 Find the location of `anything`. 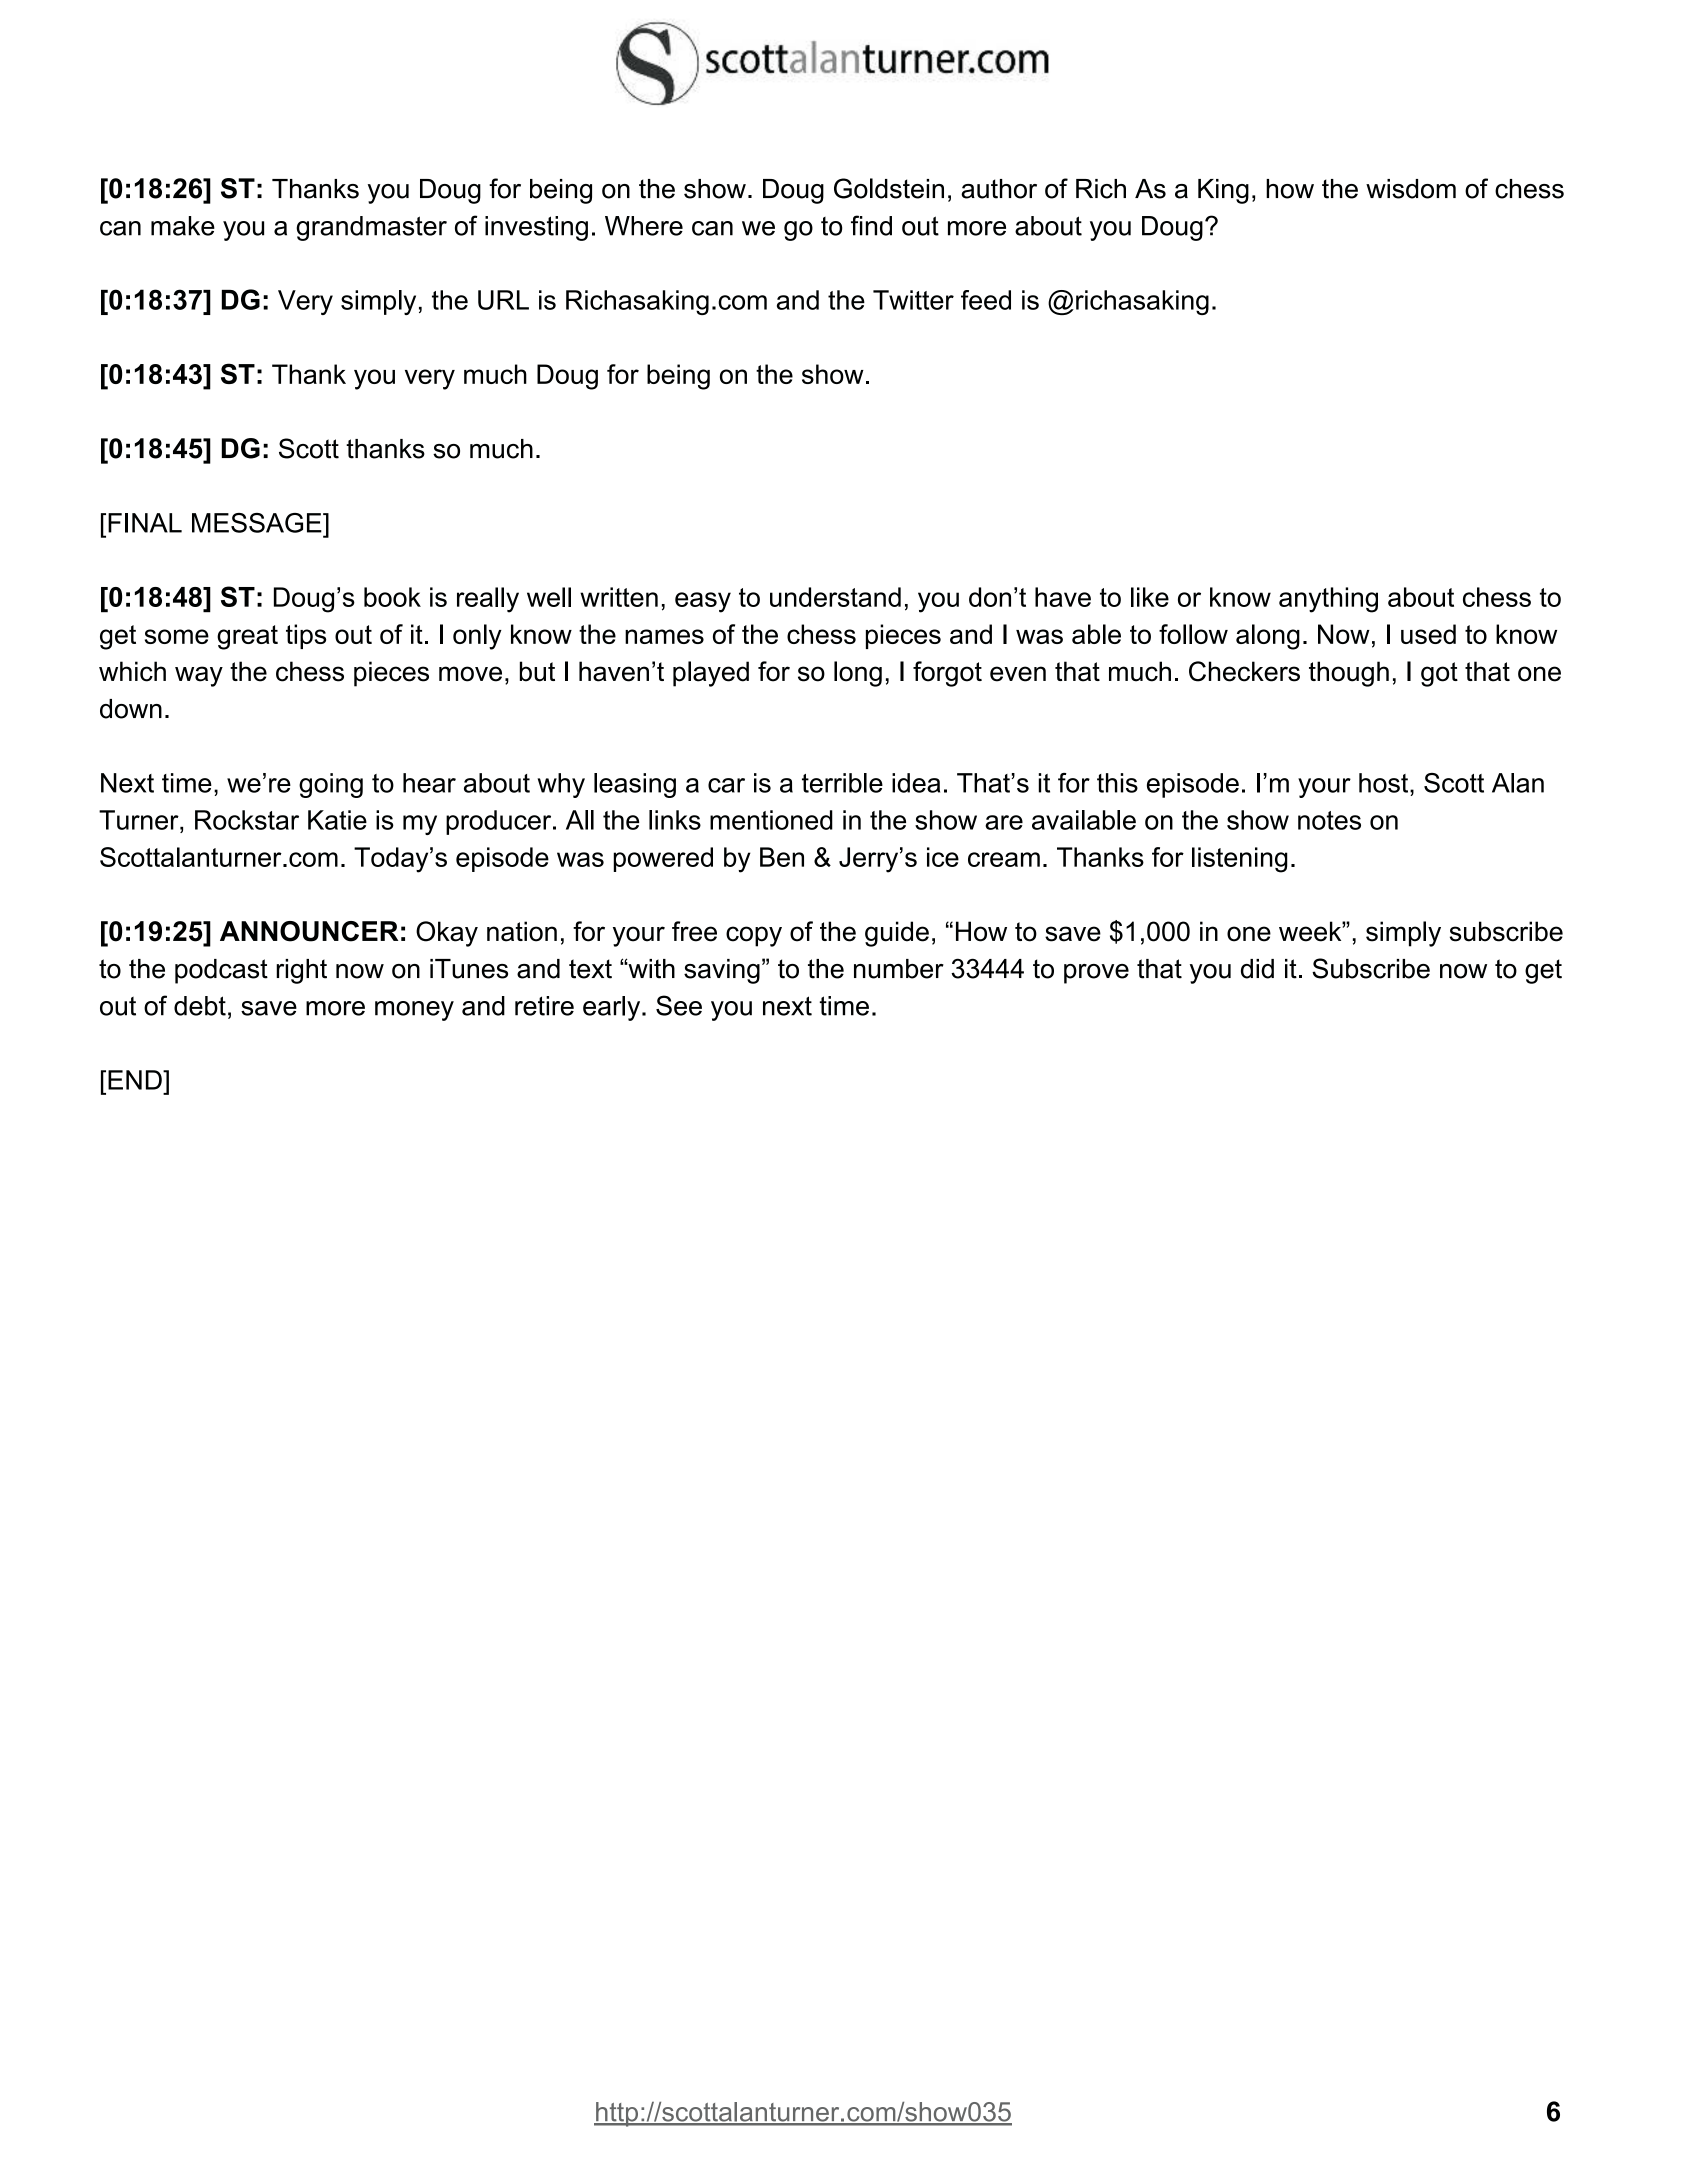

anything is located at coordinates (1328, 600).
